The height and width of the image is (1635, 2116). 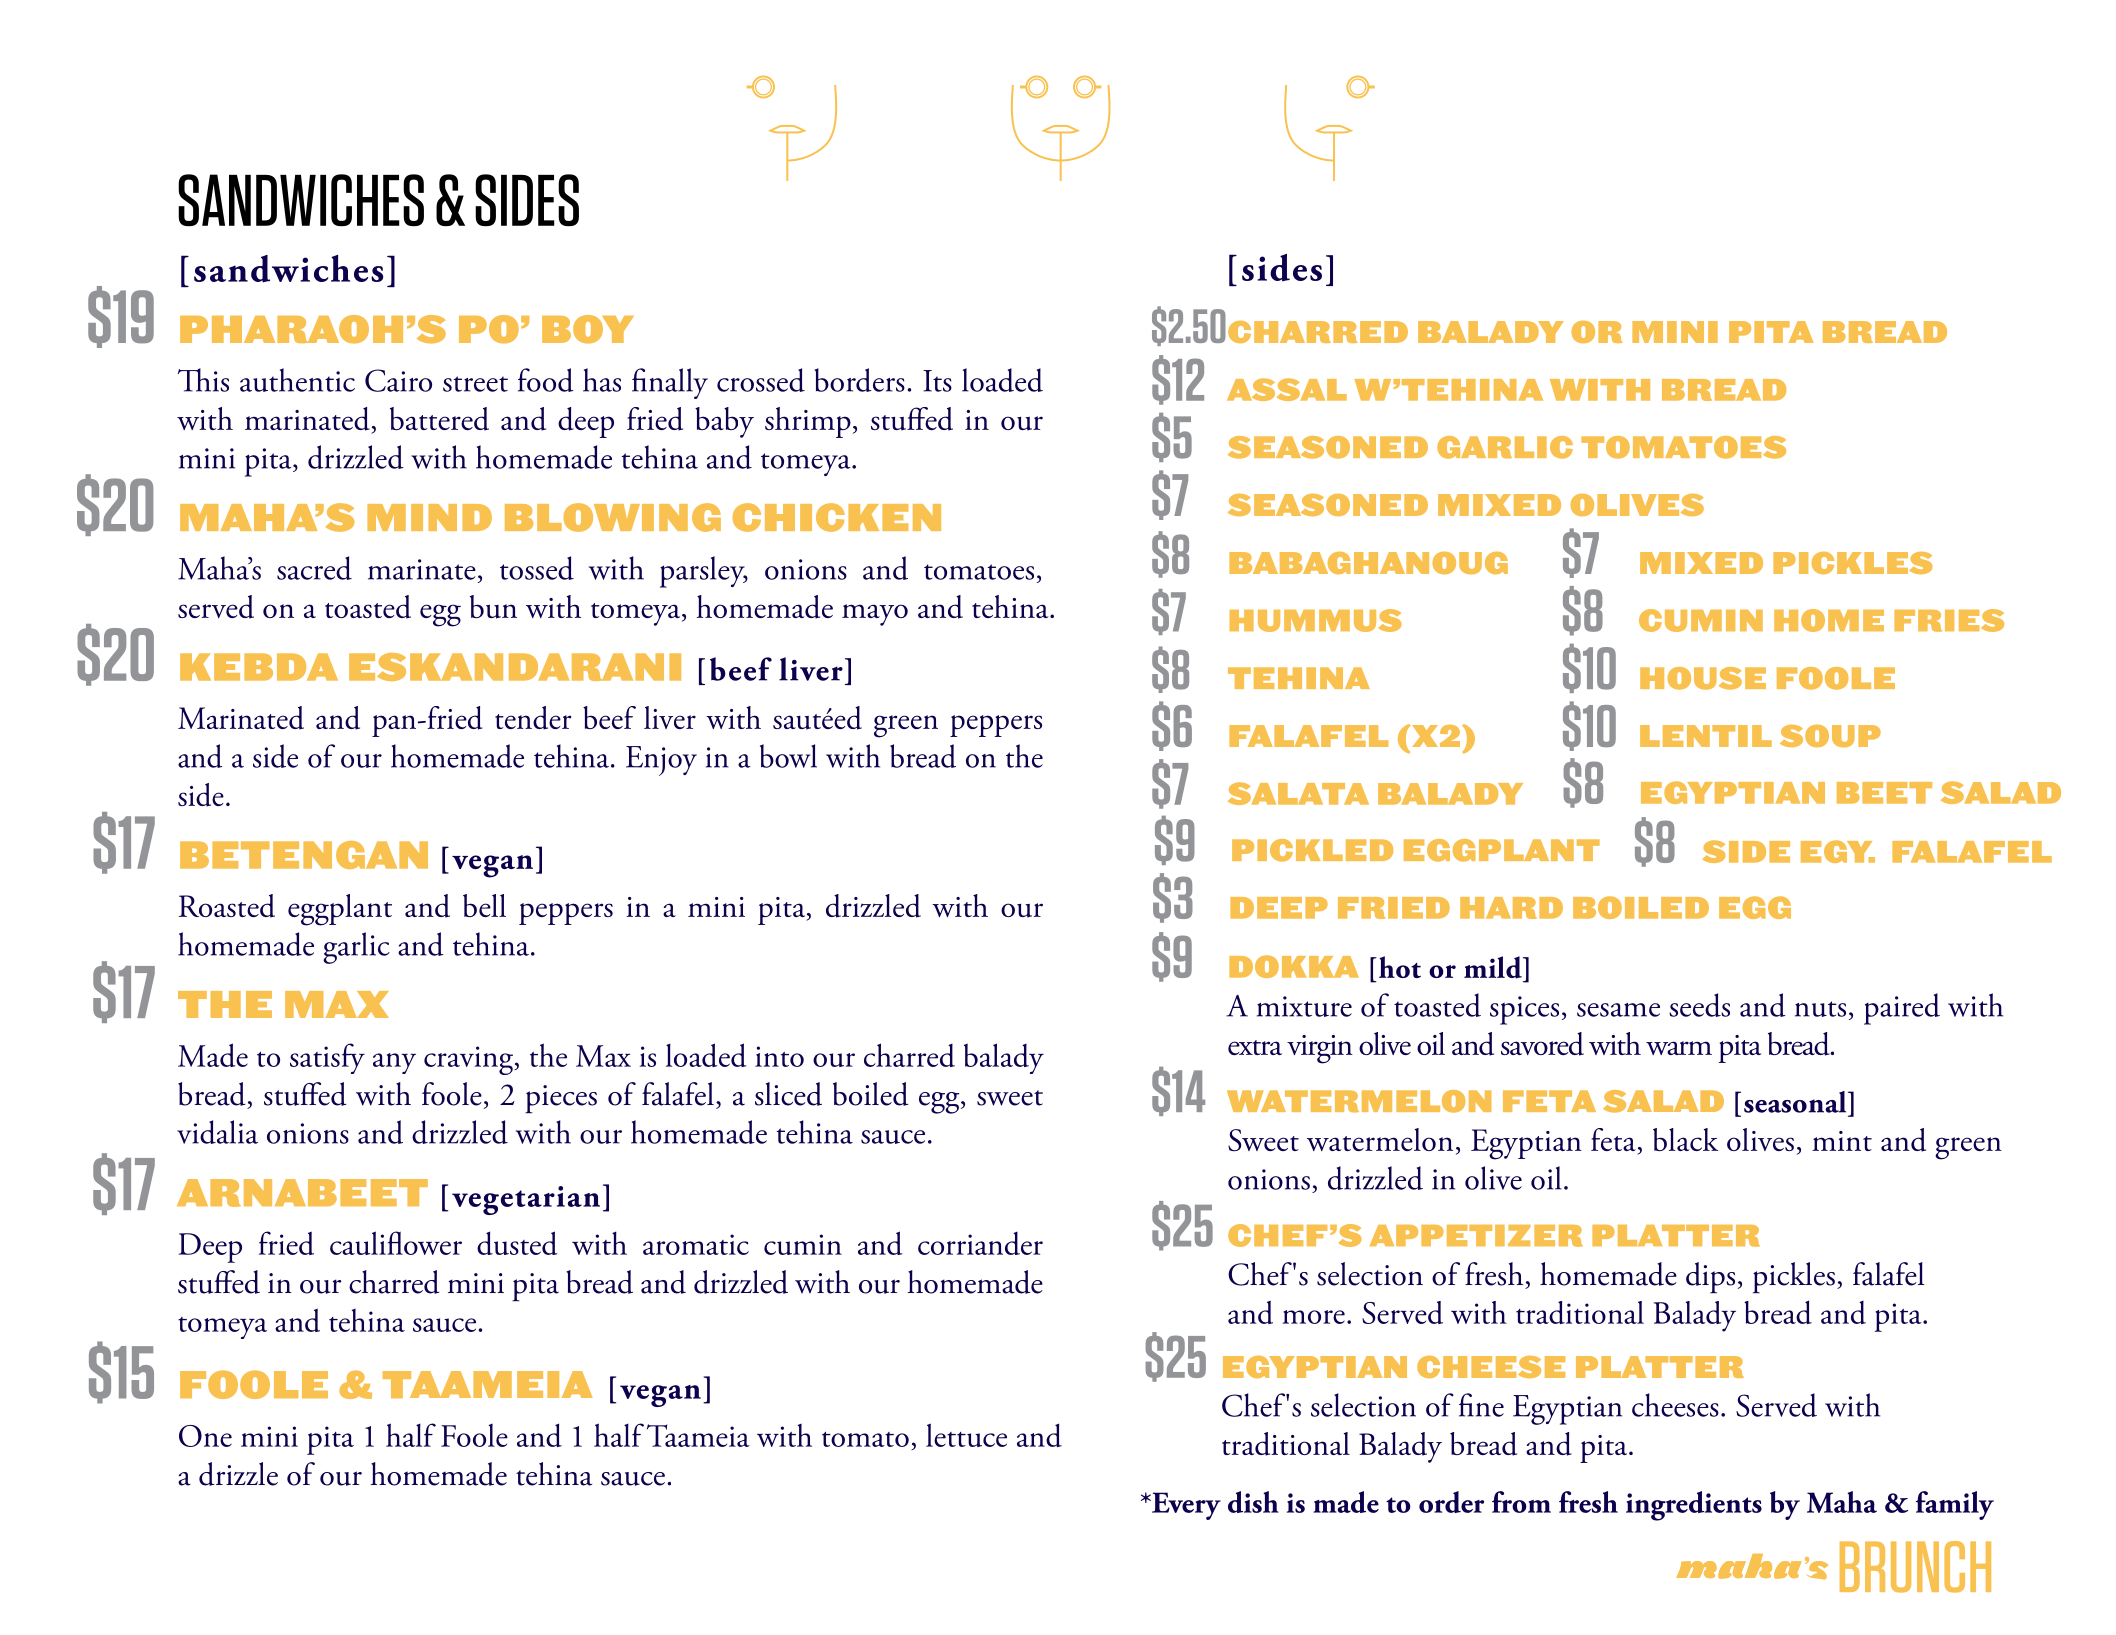 What do you see at coordinates (1949, 620) in the image?
I see `FRIES` at bounding box center [1949, 620].
